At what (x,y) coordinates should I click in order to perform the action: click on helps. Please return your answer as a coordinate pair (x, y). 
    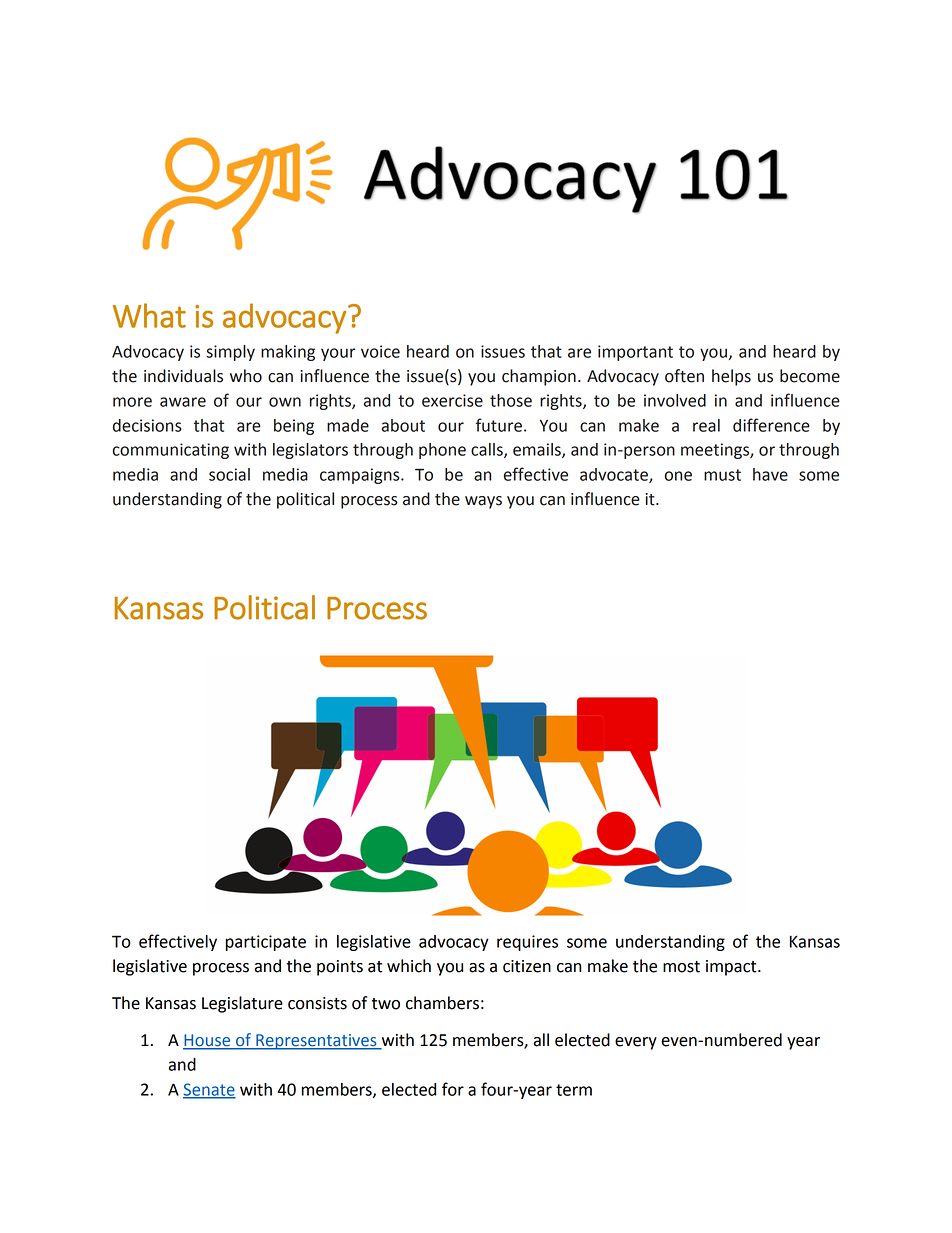
    Looking at the image, I should click on (731, 377).
